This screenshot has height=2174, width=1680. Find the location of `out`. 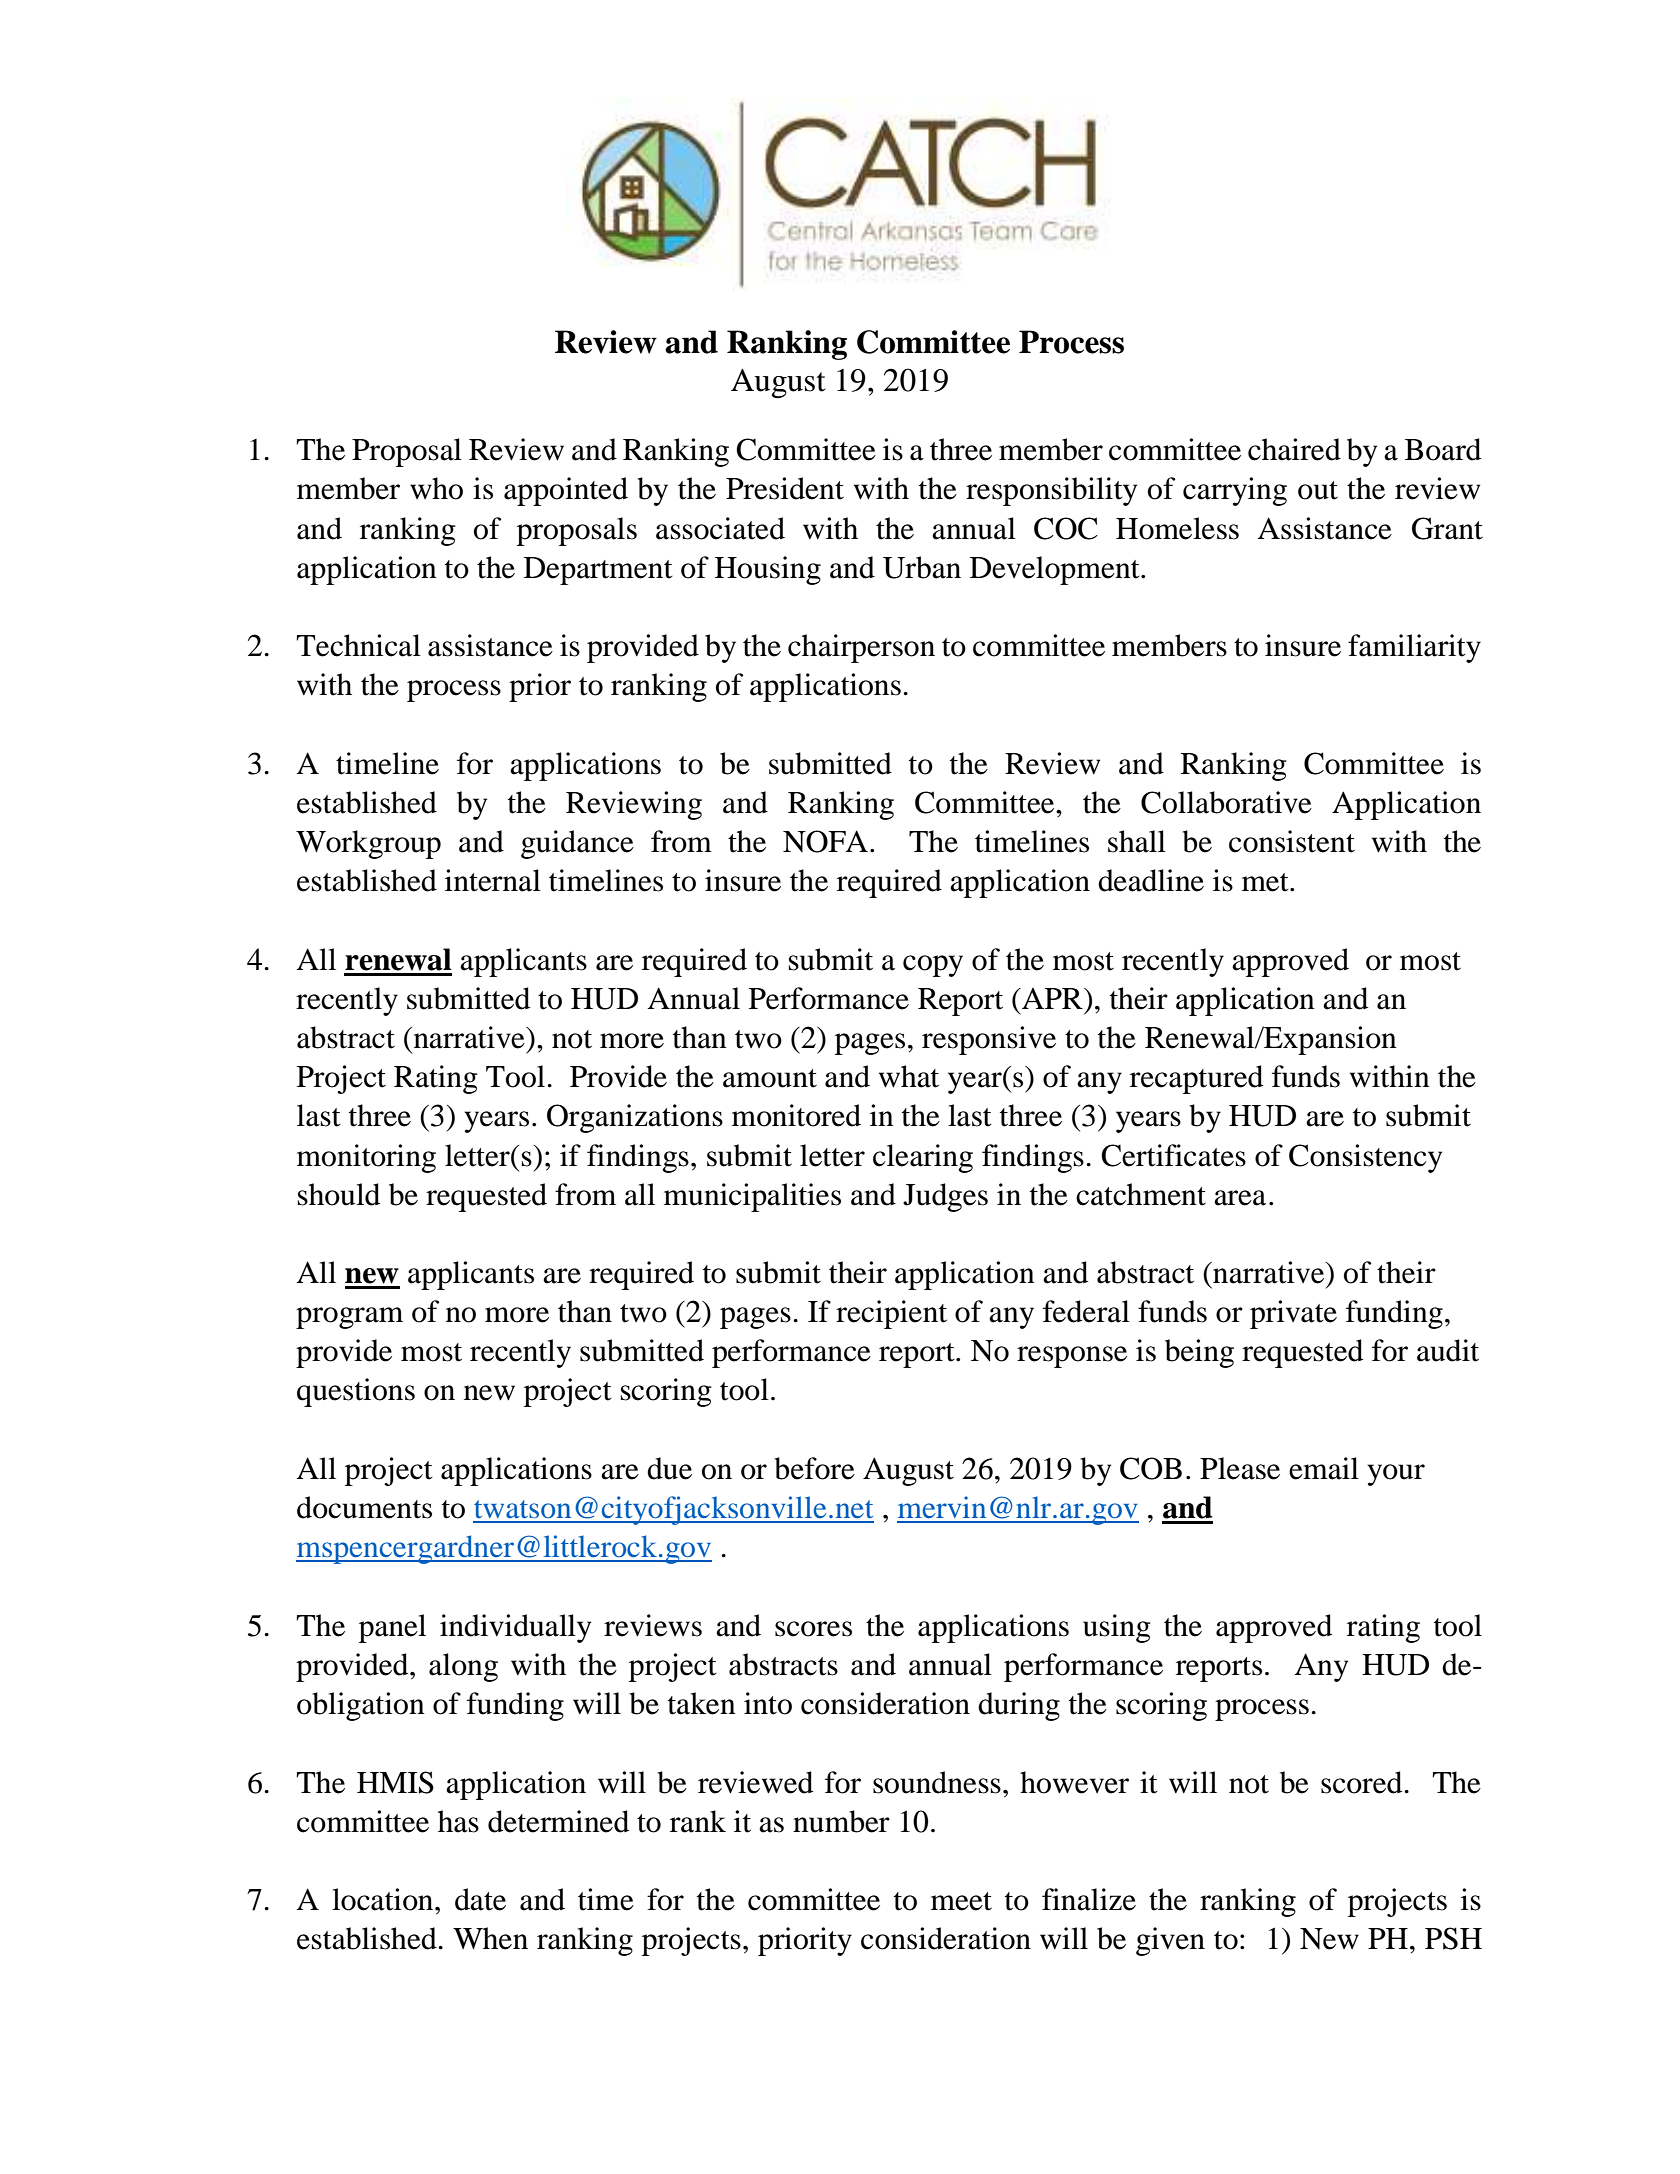

out is located at coordinates (1318, 490).
